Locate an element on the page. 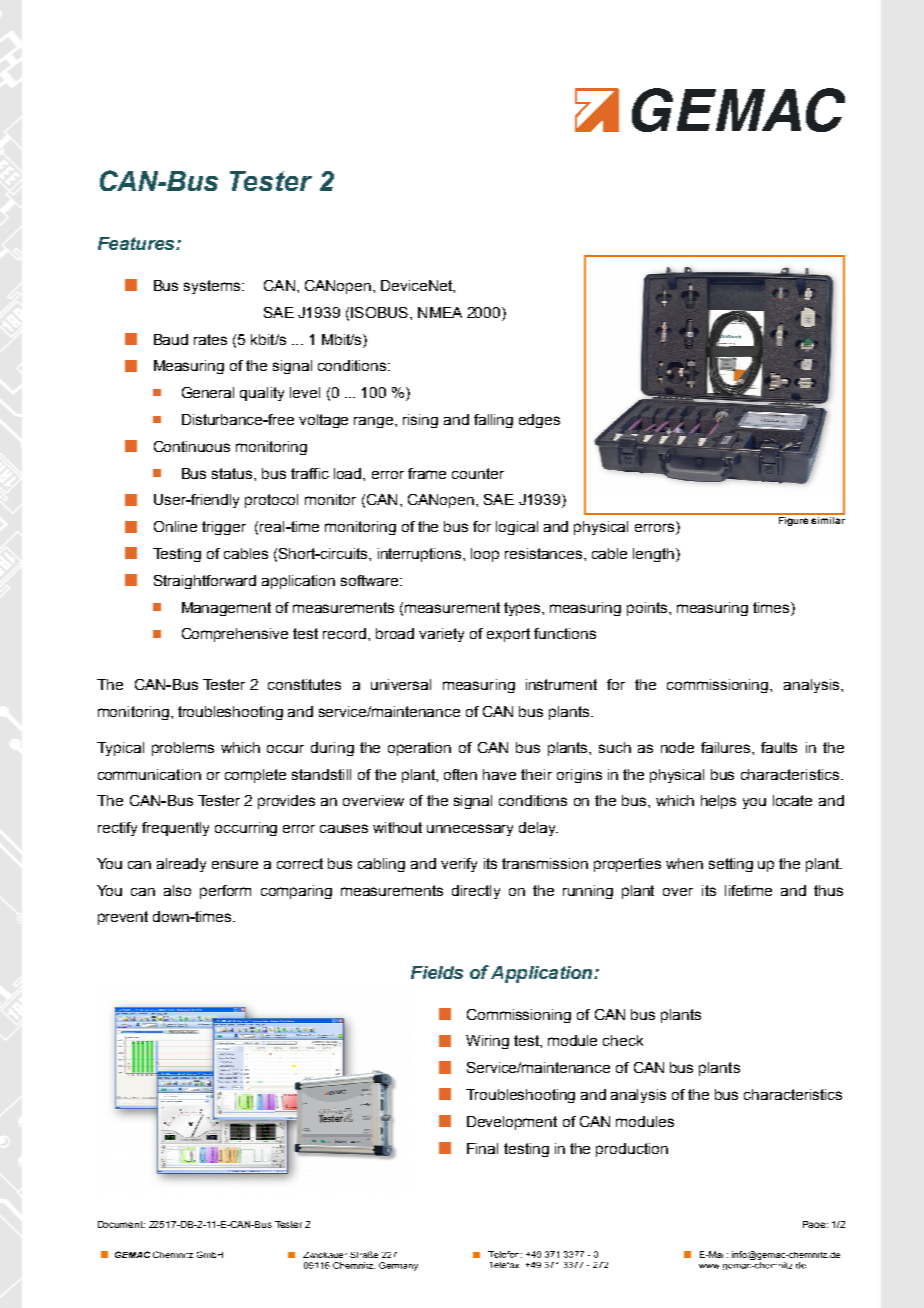  length is located at coordinates (655, 555).
